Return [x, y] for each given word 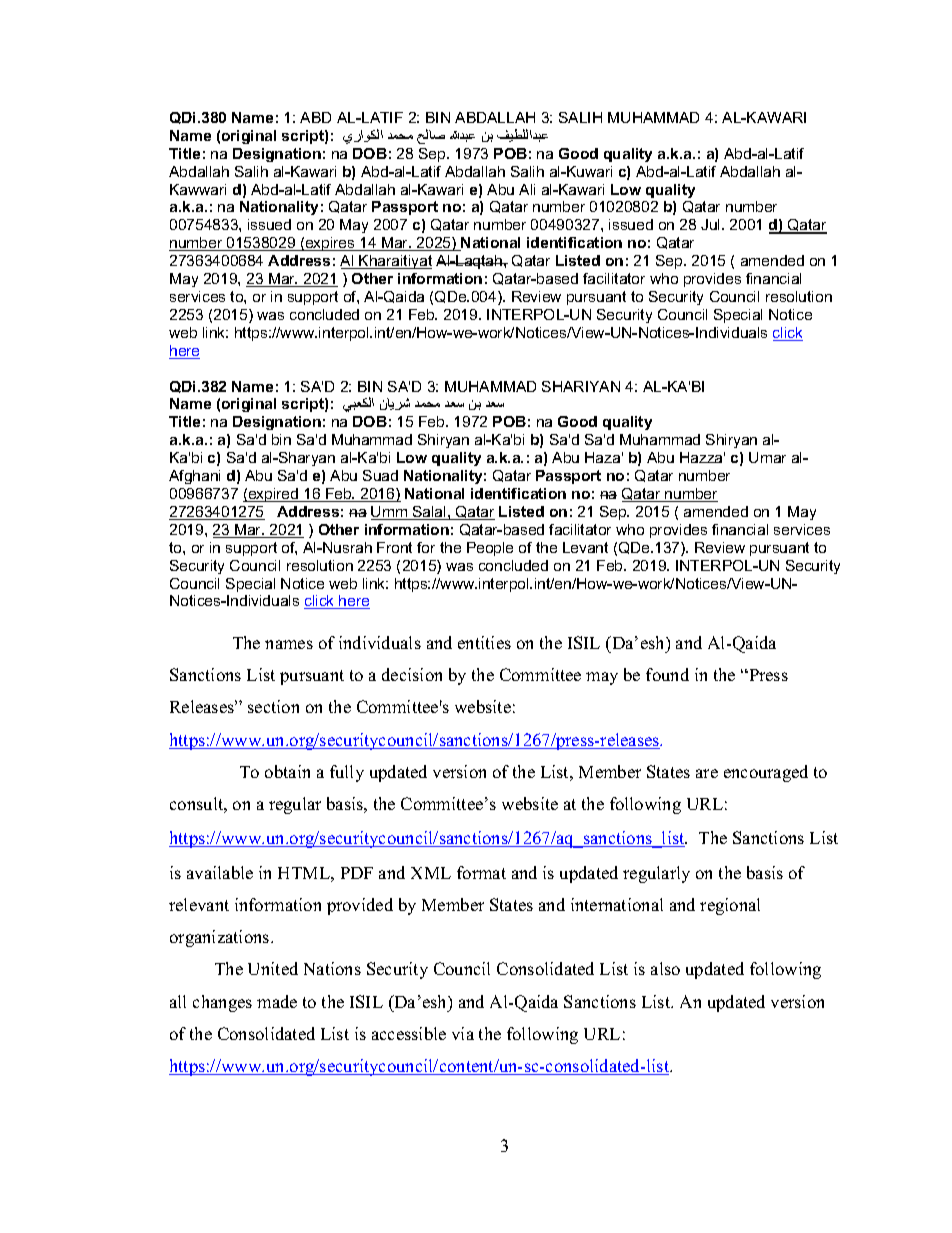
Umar [767, 457]
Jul [712, 224]
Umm [390, 513]
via [463, 1033]
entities [484, 642]
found [667, 674]
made [277, 1001]
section [273, 706]
